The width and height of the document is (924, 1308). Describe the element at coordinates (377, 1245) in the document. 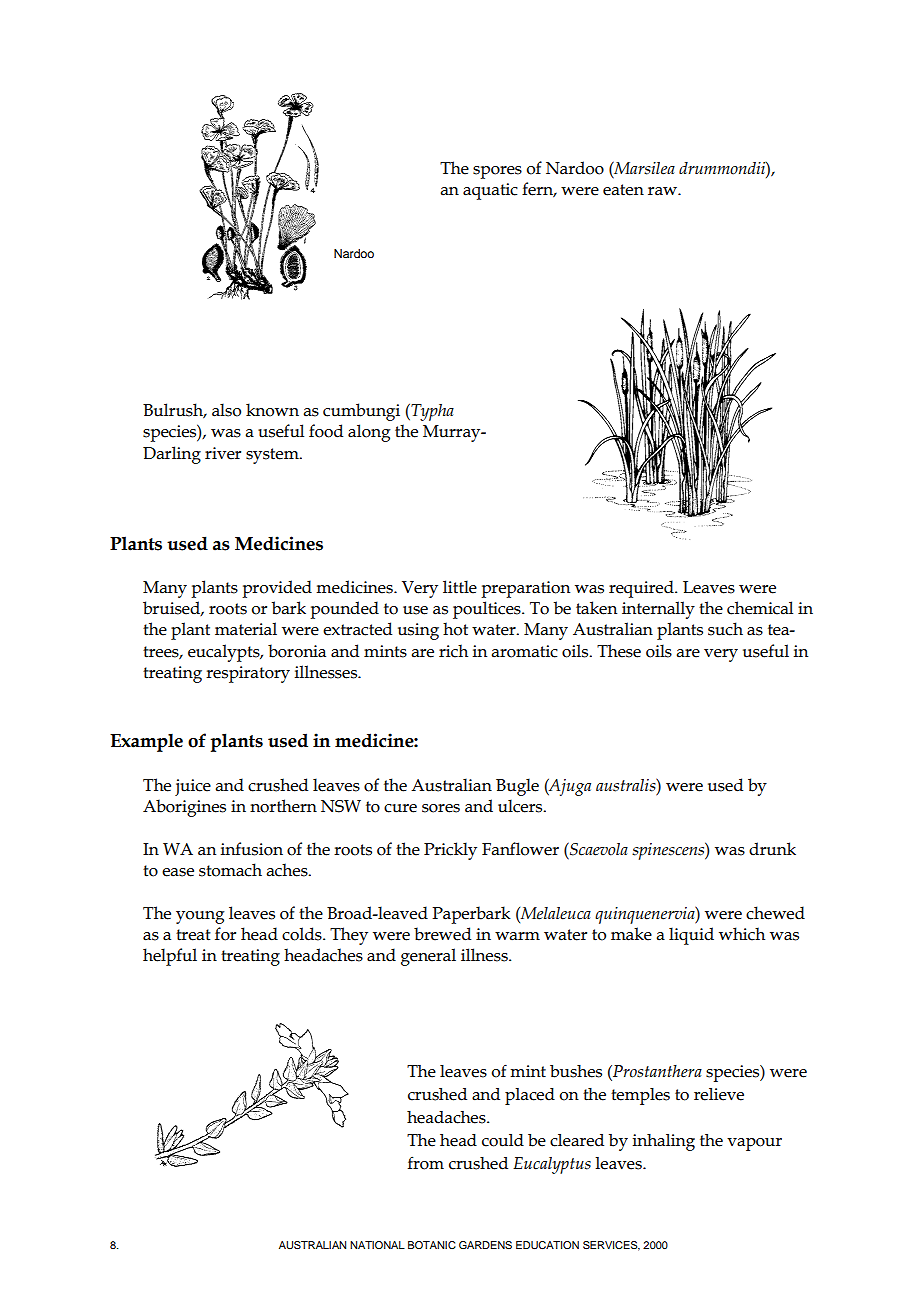

I see `NATIONAL` at that location.
